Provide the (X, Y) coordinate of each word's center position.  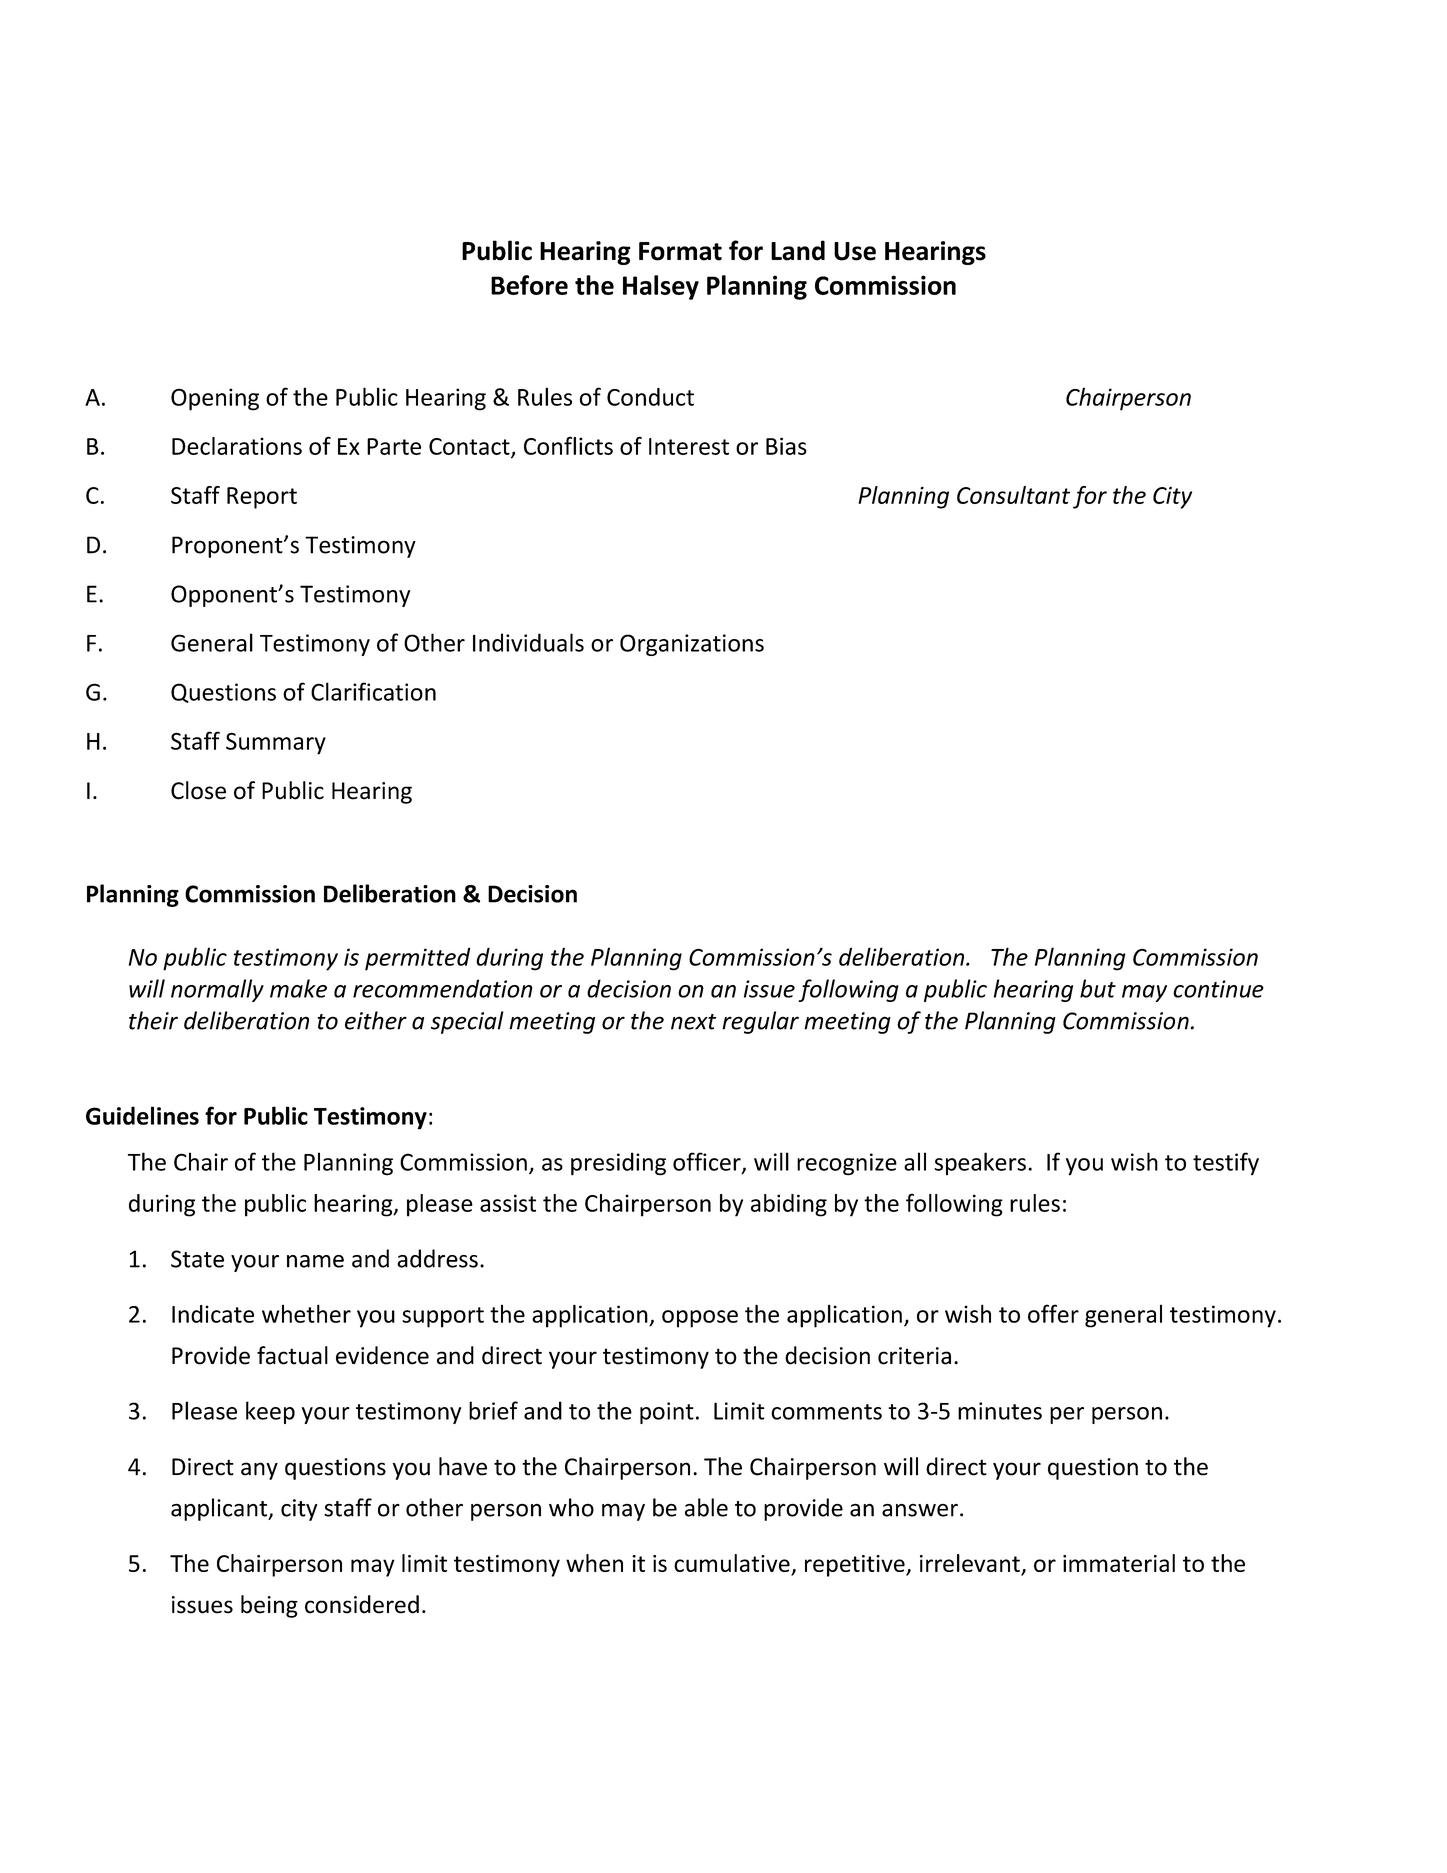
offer (1053, 1313)
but (1098, 988)
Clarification (373, 691)
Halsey (661, 287)
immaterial (1119, 1563)
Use (855, 251)
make (298, 988)
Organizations (692, 645)
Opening (215, 399)
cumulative (733, 1564)
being (269, 1606)
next (694, 1022)
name (315, 1261)
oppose (700, 1319)
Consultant (1013, 495)
